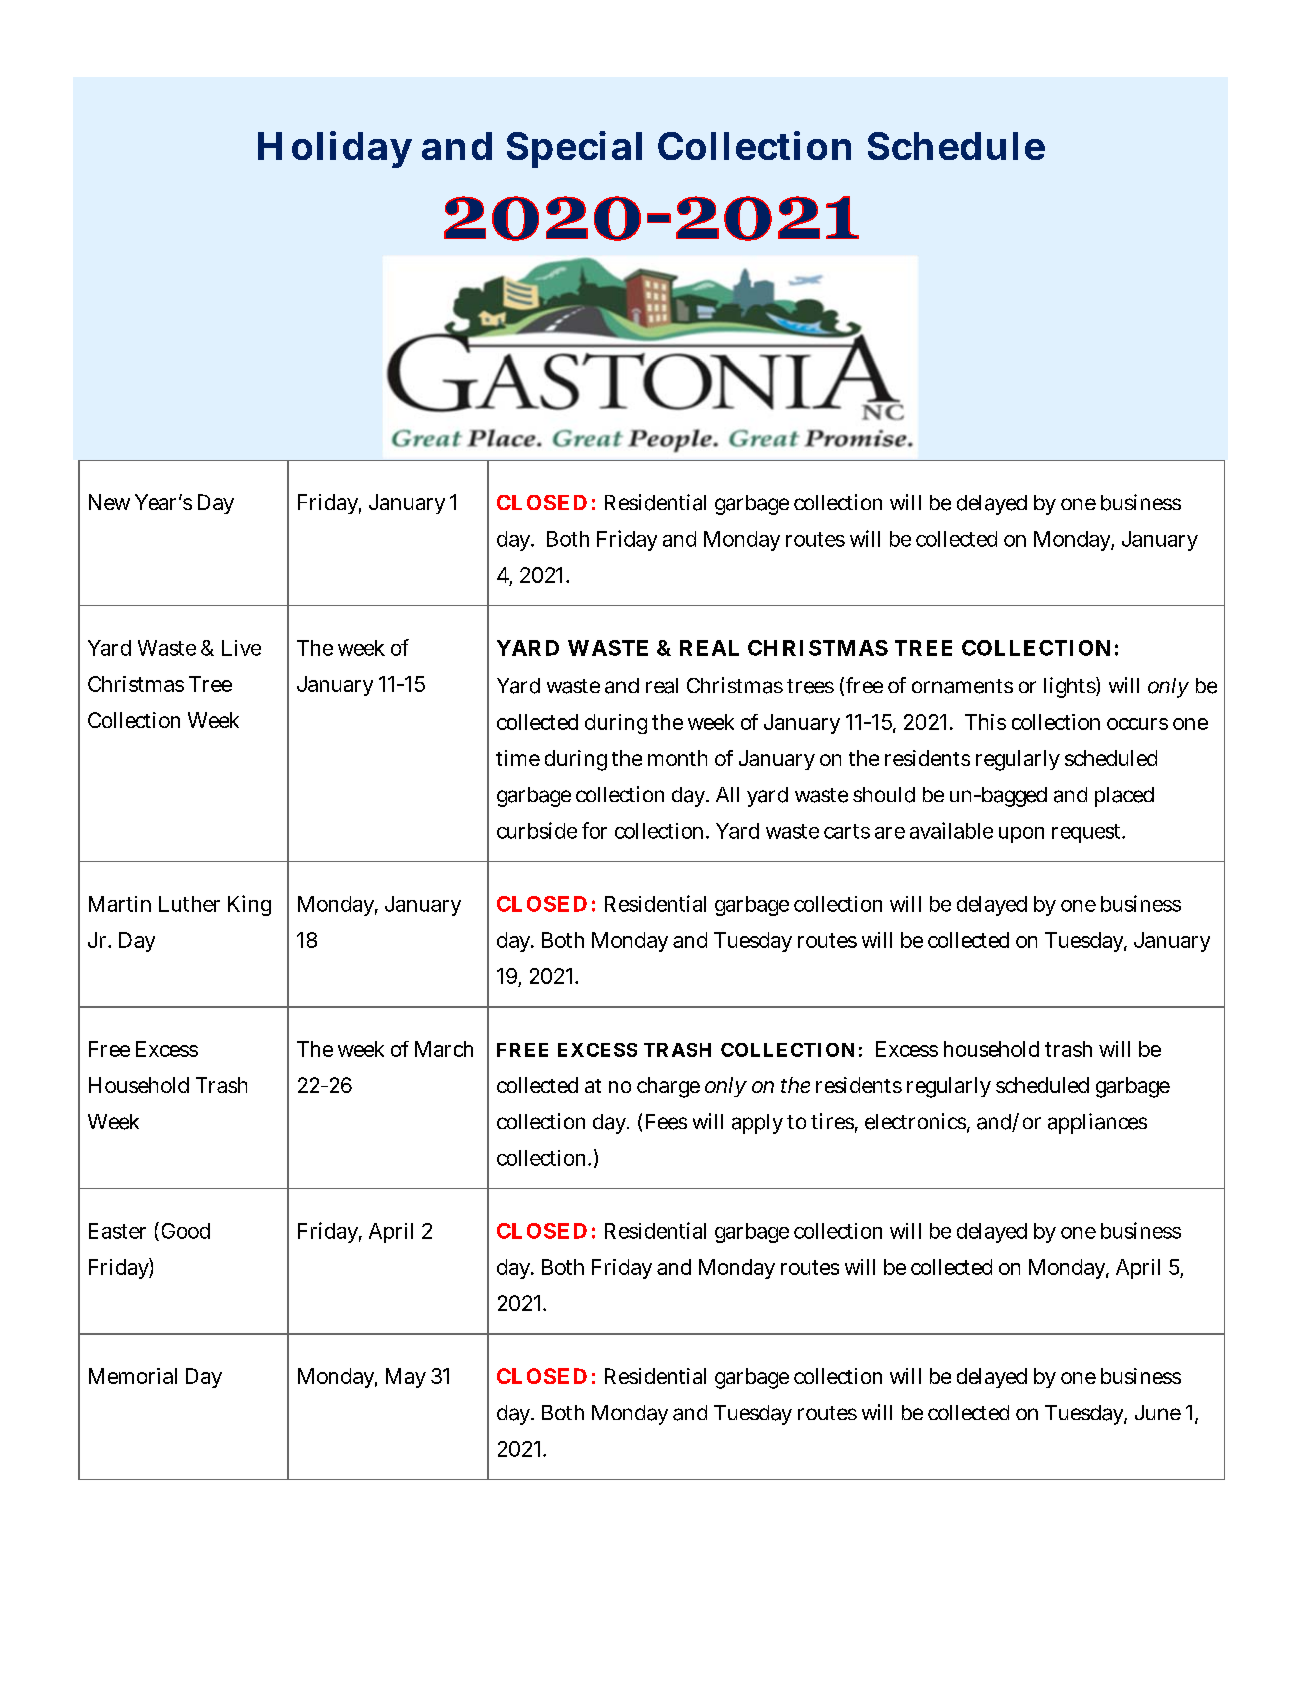 The image size is (1301, 1684). What do you see at coordinates (574, 149) in the screenshot?
I see `Special` at bounding box center [574, 149].
